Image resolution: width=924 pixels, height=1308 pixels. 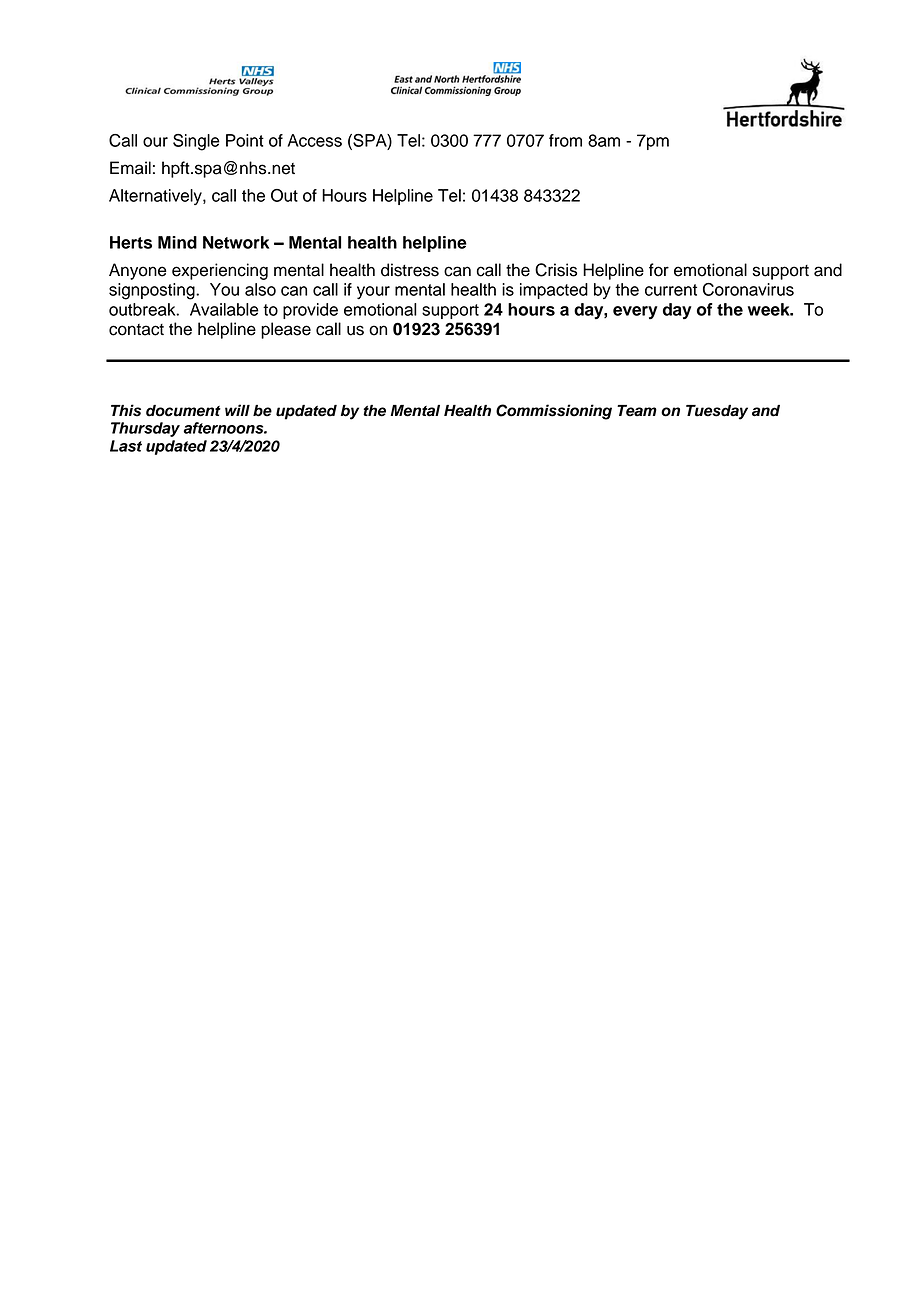 I want to click on Team, so click(x=637, y=411).
